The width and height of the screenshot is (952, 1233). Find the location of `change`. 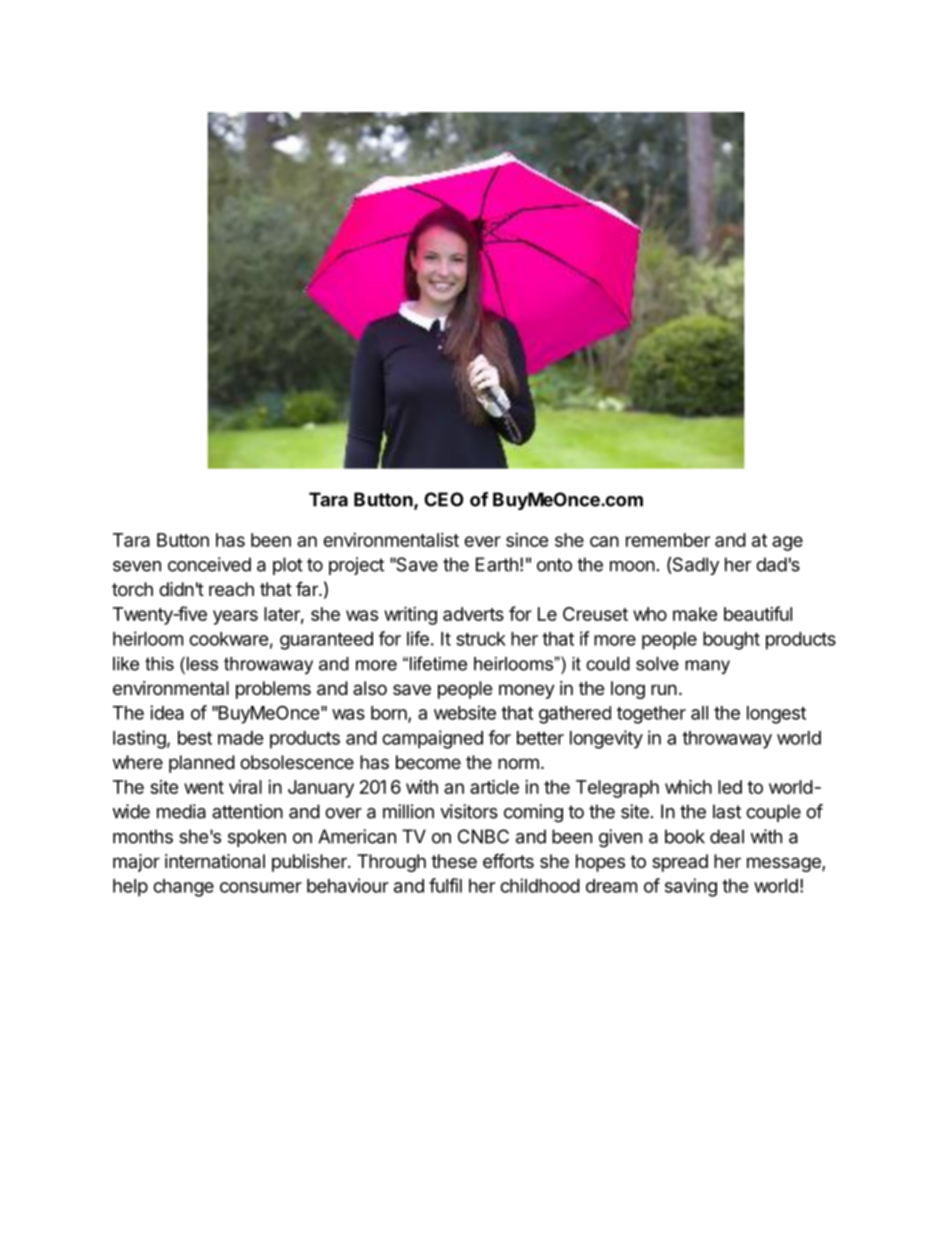

change is located at coordinates (183, 888).
